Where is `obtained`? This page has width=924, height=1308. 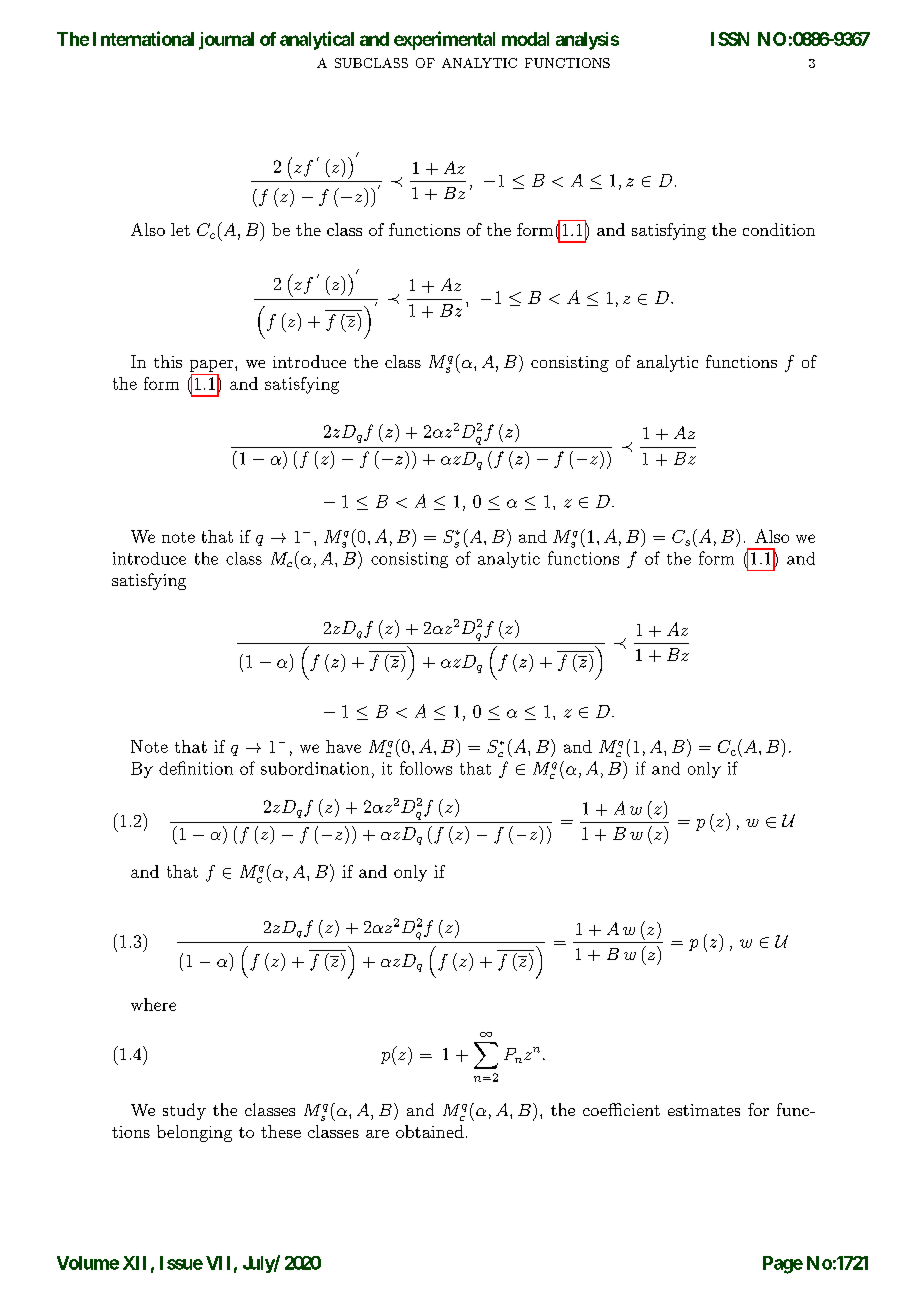 obtained is located at coordinates (430, 1131).
